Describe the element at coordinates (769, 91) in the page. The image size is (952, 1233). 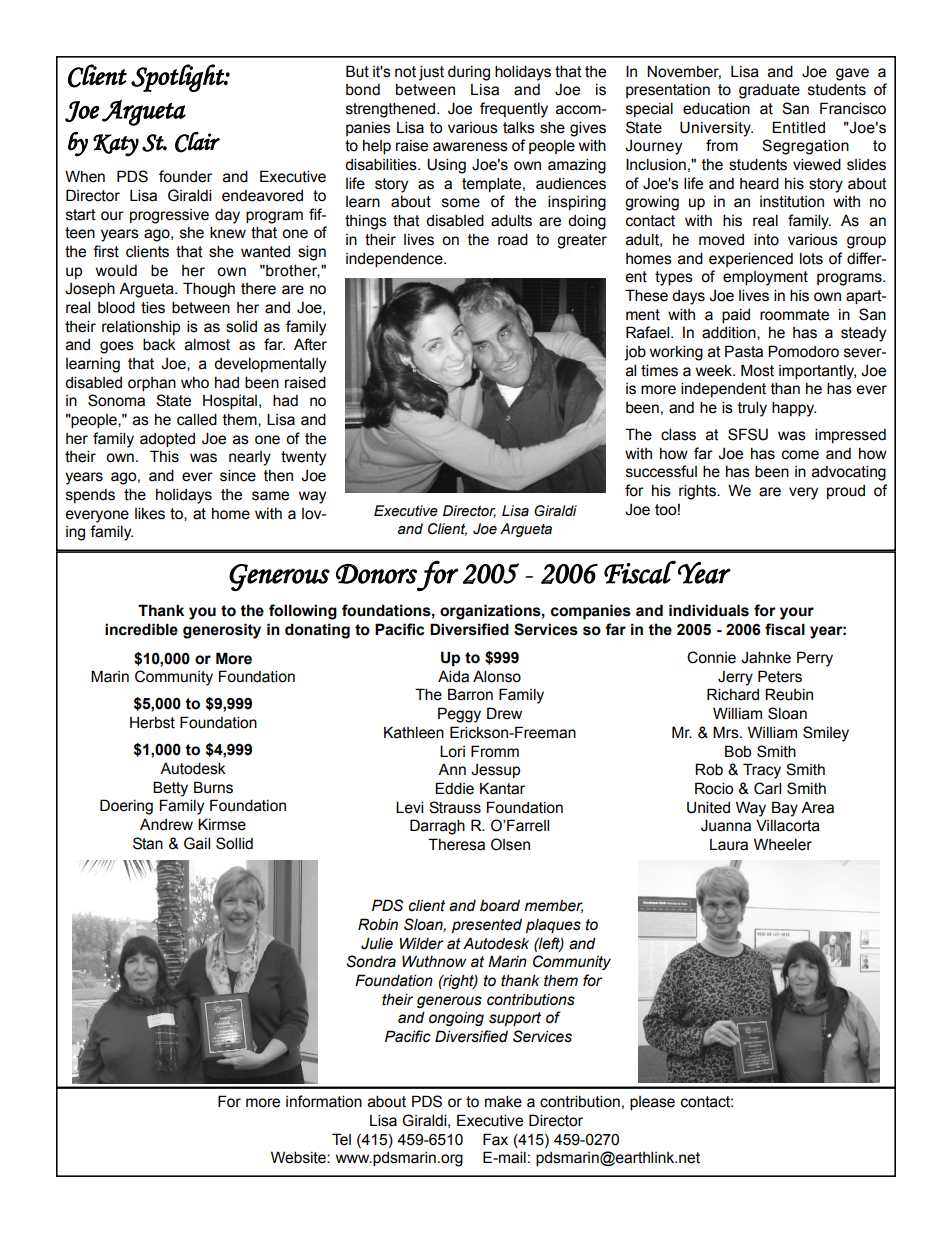
I see `graduate` at that location.
